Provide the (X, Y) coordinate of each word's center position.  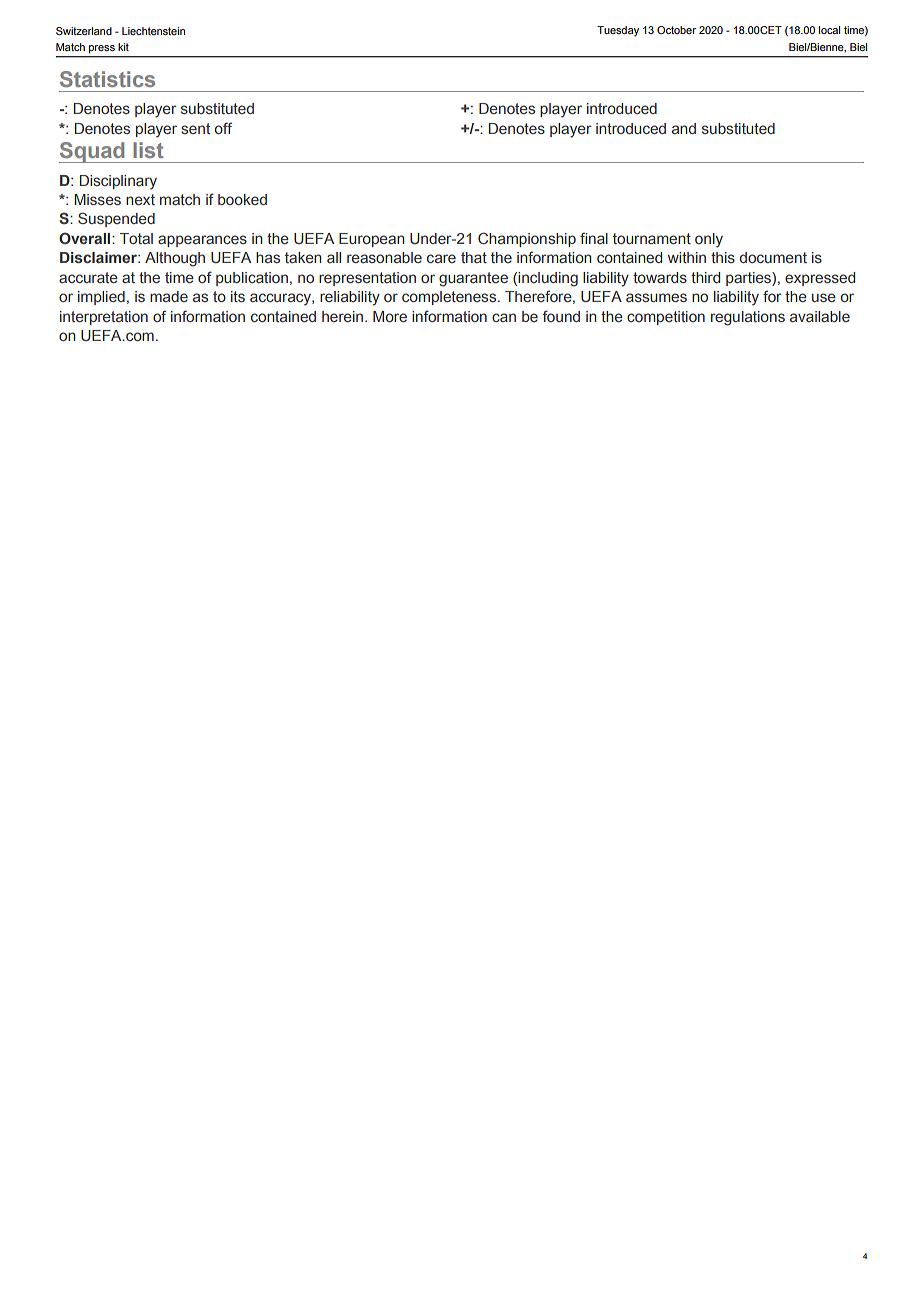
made (169, 296)
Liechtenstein (153, 31)
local (829, 30)
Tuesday (618, 31)
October (676, 30)
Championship (527, 239)
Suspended (116, 219)
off (223, 128)
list (148, 150)
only (709, 240)
